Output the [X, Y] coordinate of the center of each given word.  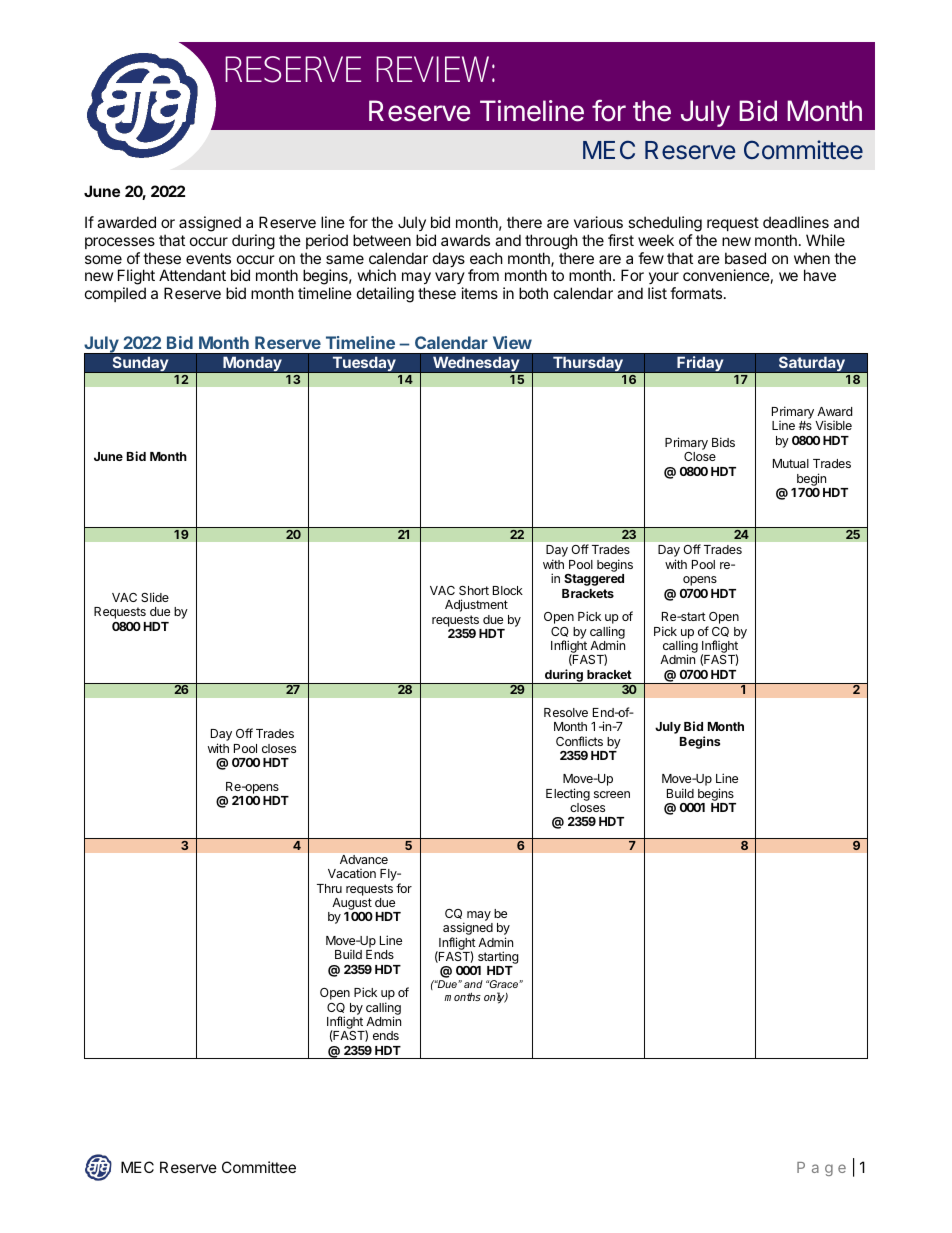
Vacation [352, 873]
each [486, 258]
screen [612, 794]
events [208, 258]
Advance [364, 859]
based [745, 258]
